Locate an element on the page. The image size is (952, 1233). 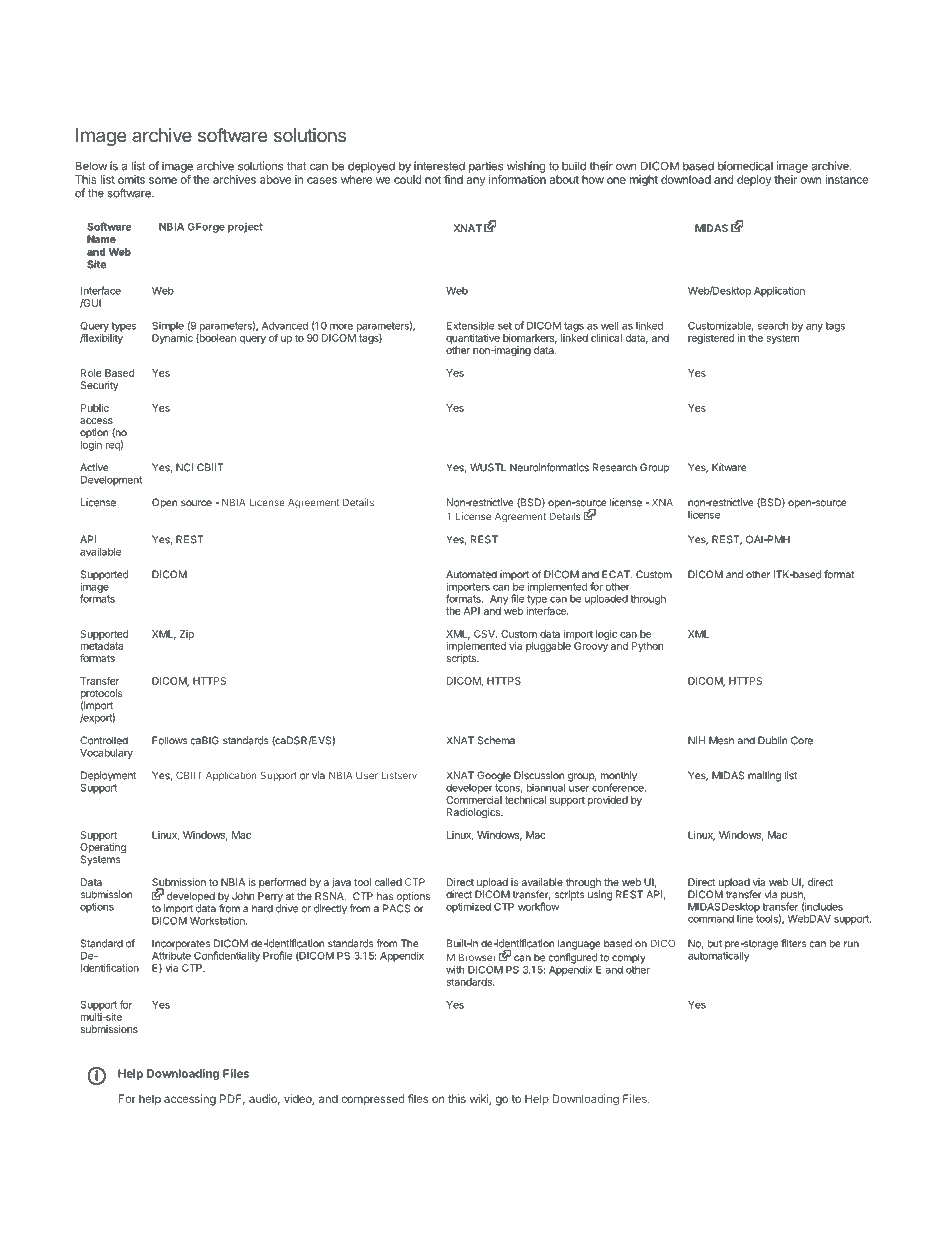
find is located at coordinates (453, 179).
